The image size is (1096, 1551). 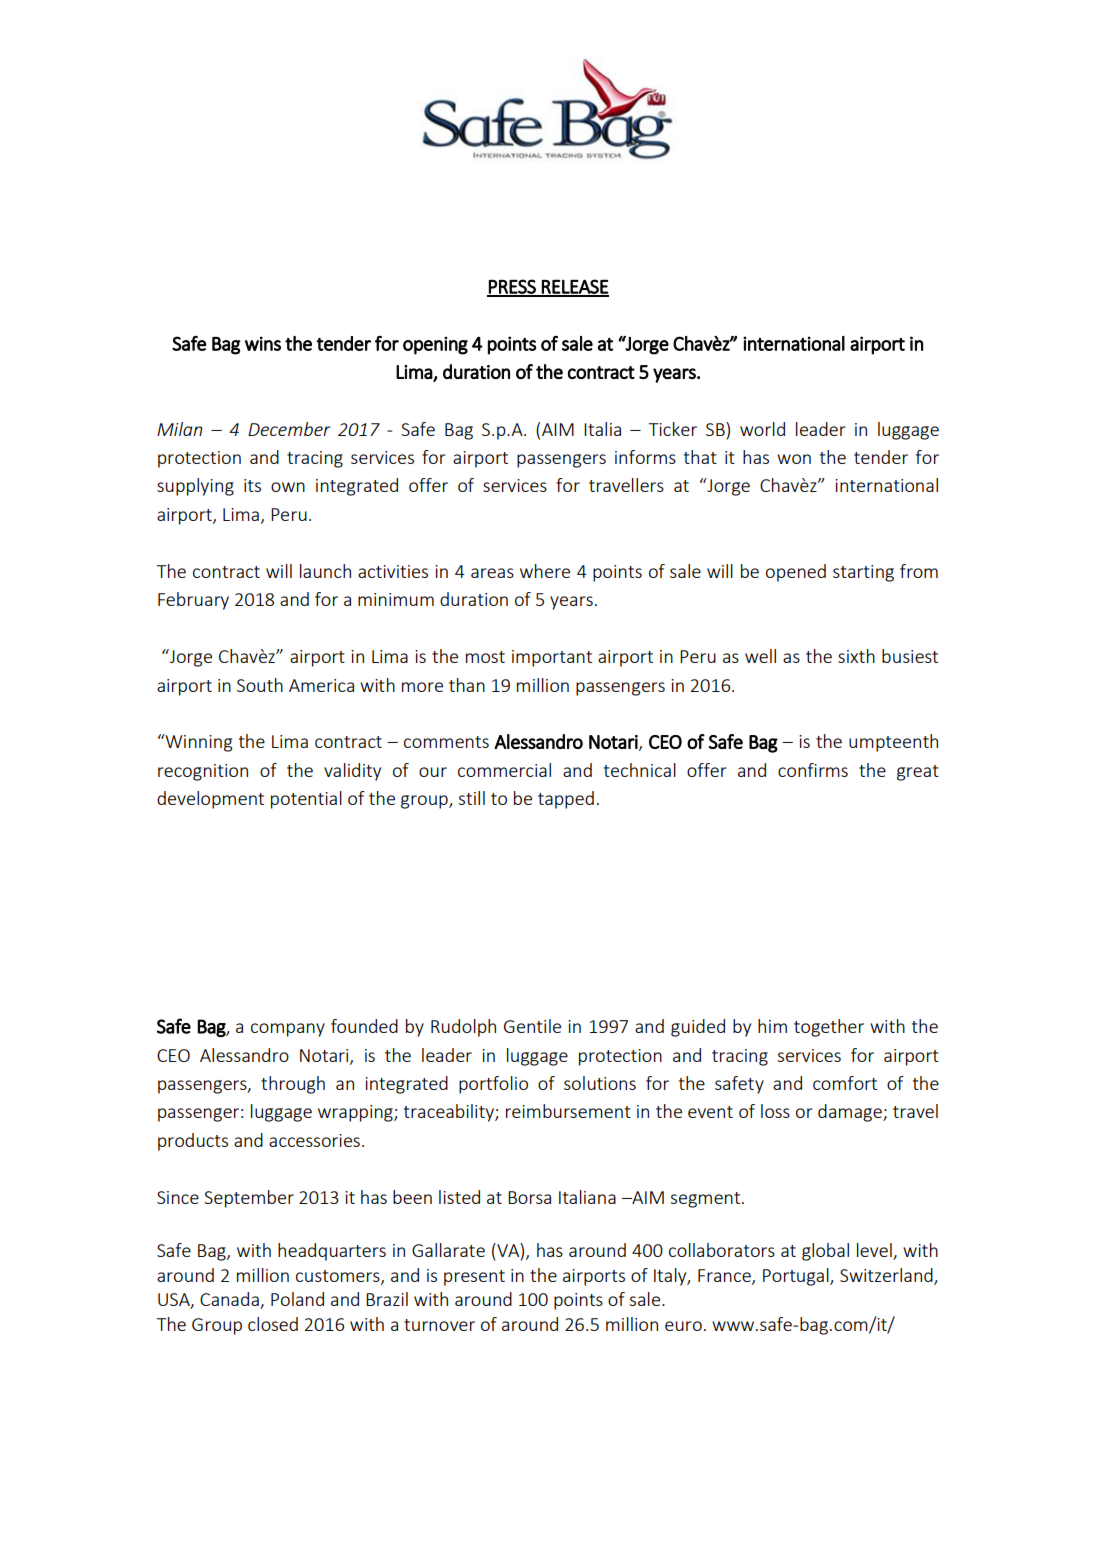 What do you see at coordinates (574, 287) in the image?
I see `RELEASE` at bounding box center [574, 287].
